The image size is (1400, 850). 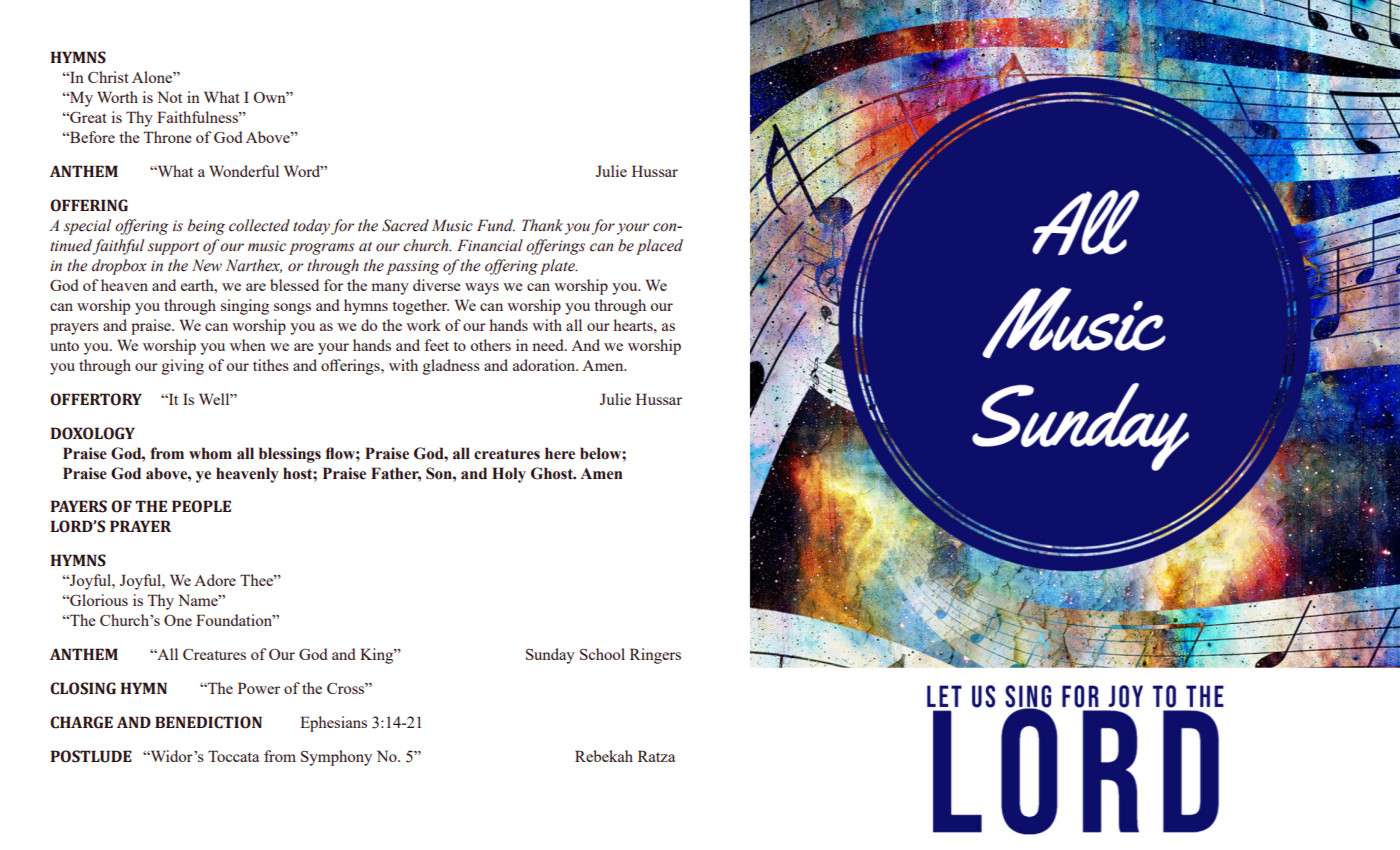 I want to click on Wonderful, so click(x=244, y=171).
